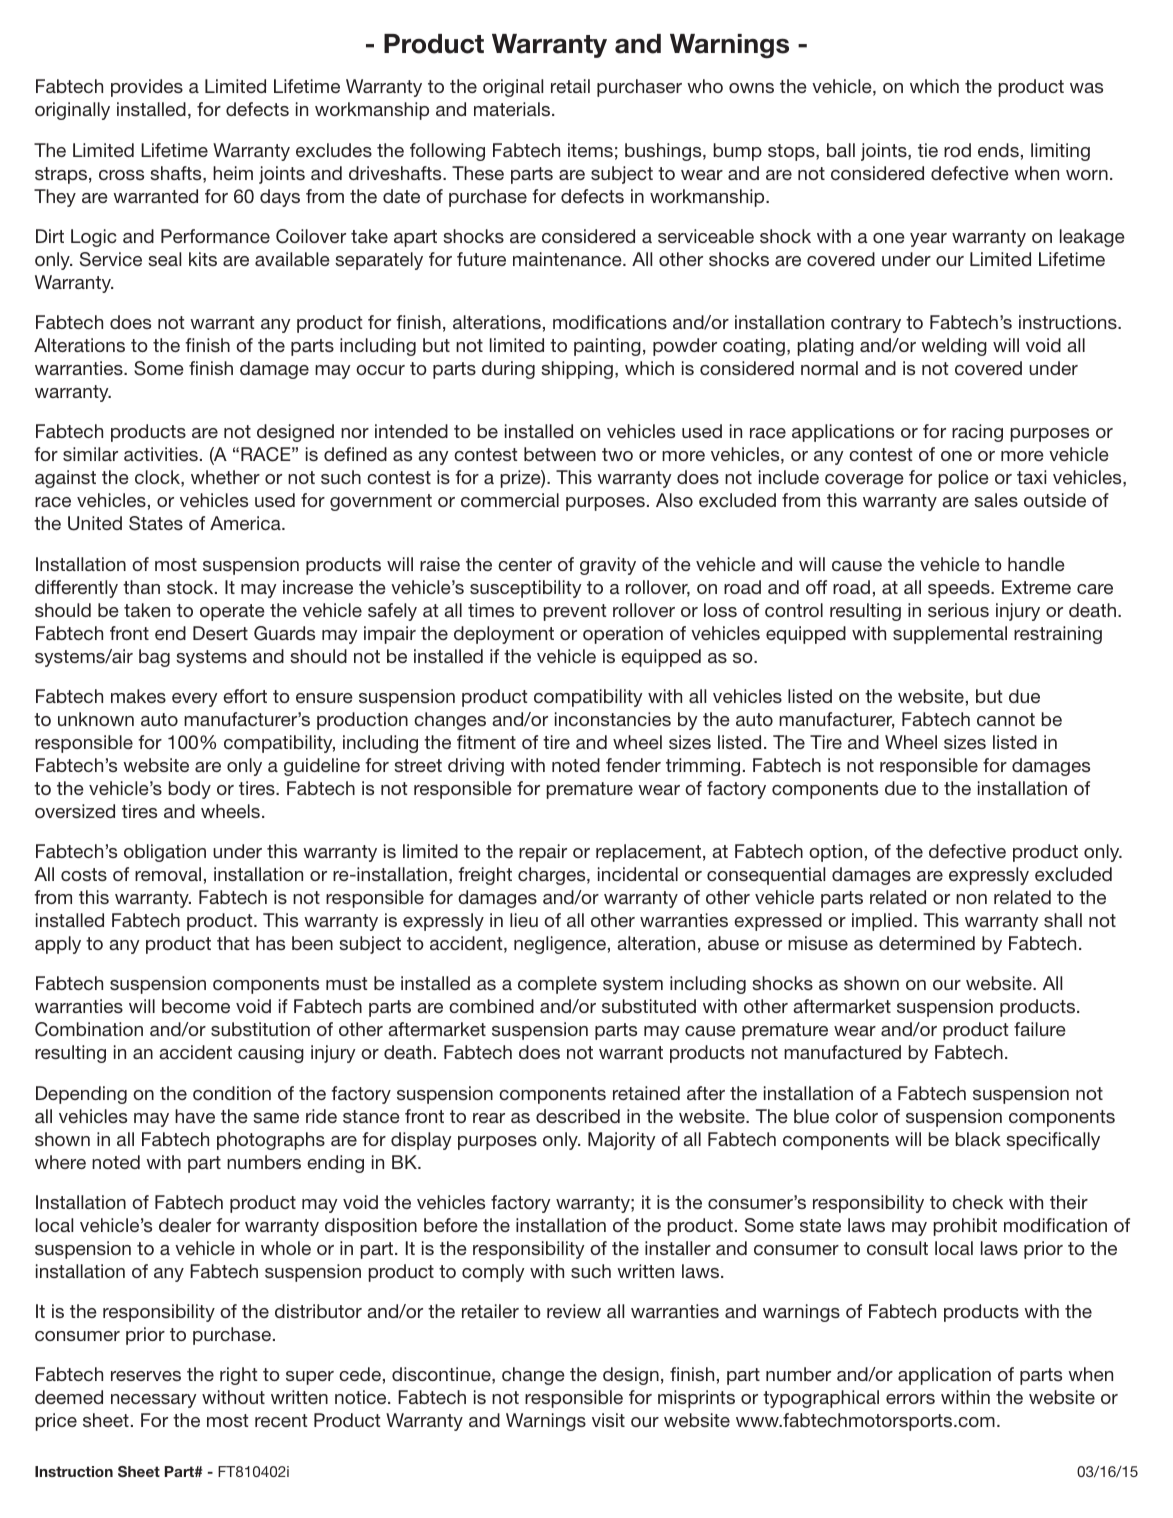  Describe the element at coordinates (190, 790) in the page. I see `body` at that location.
